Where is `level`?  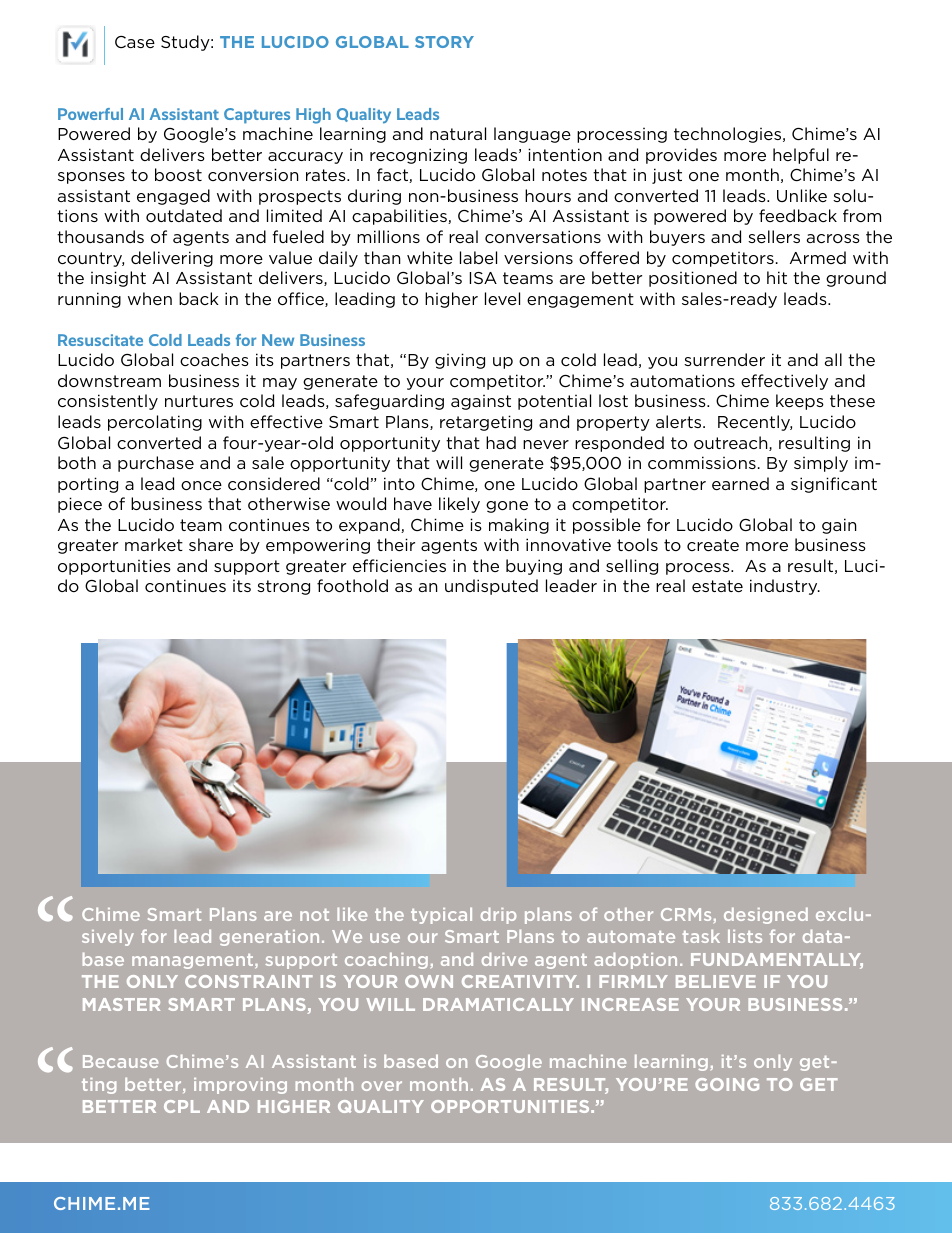 level is located at coordinates (502, 298).
